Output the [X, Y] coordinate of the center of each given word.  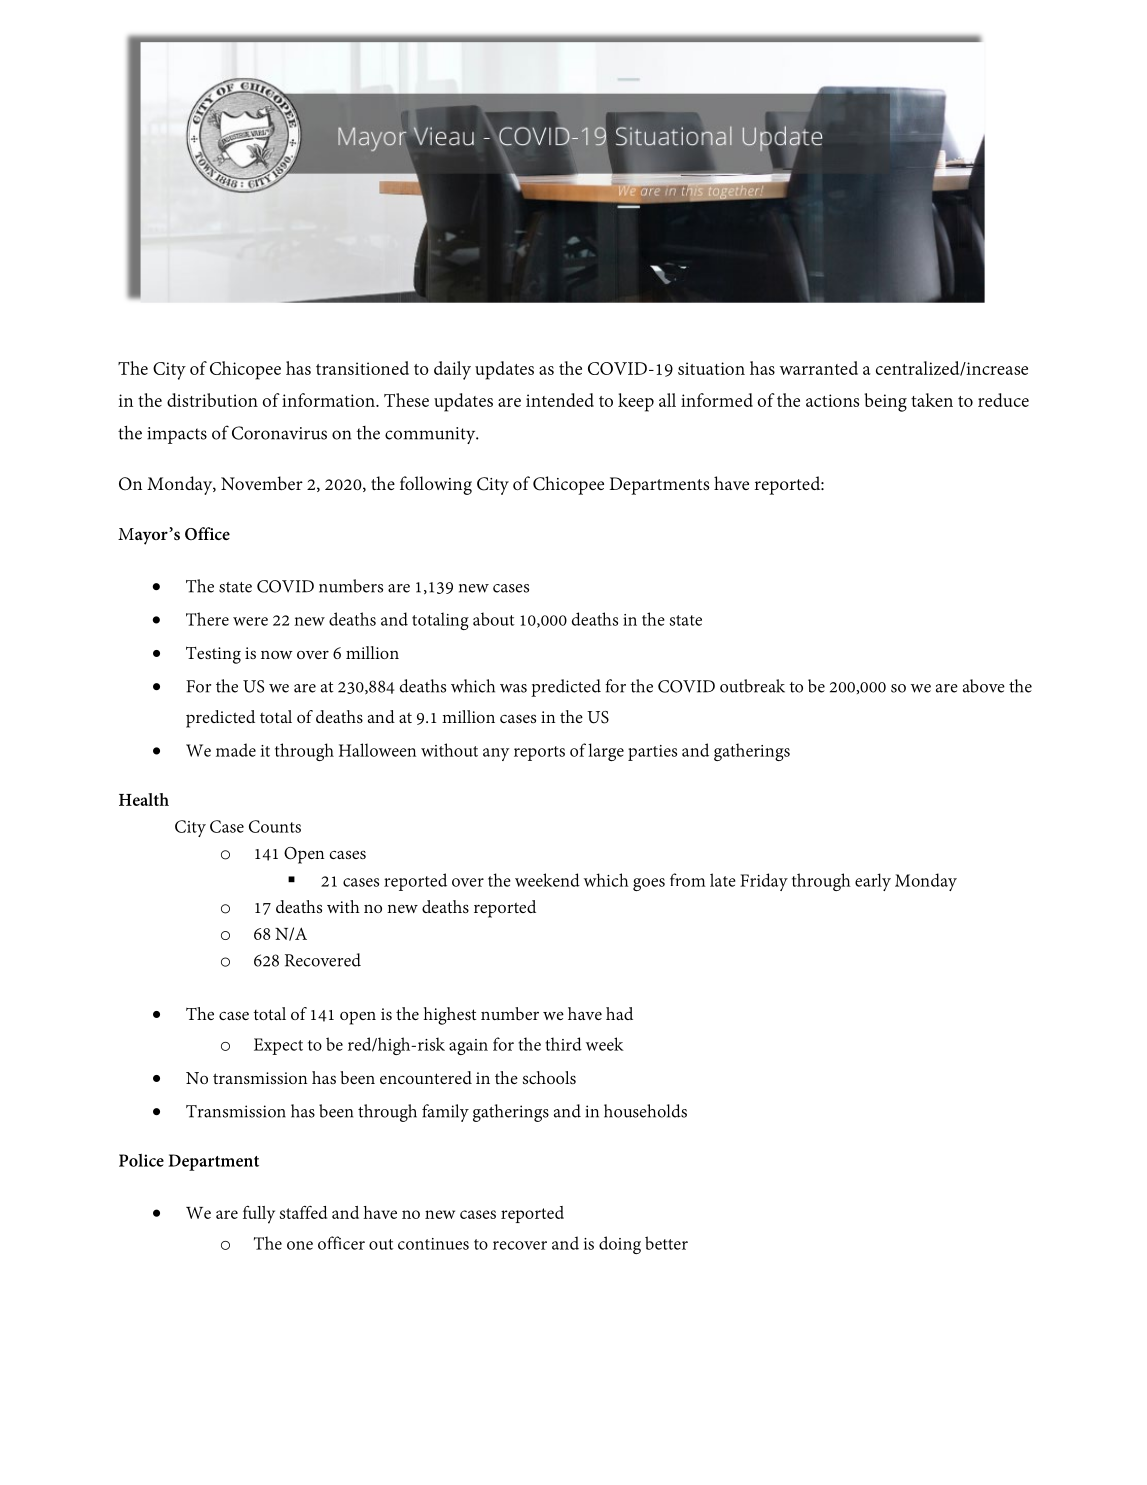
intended [560, 400]
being [885, 402]
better [666, 1243]
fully [259, 1215]
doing [620, 1245]
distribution [212, 400]
